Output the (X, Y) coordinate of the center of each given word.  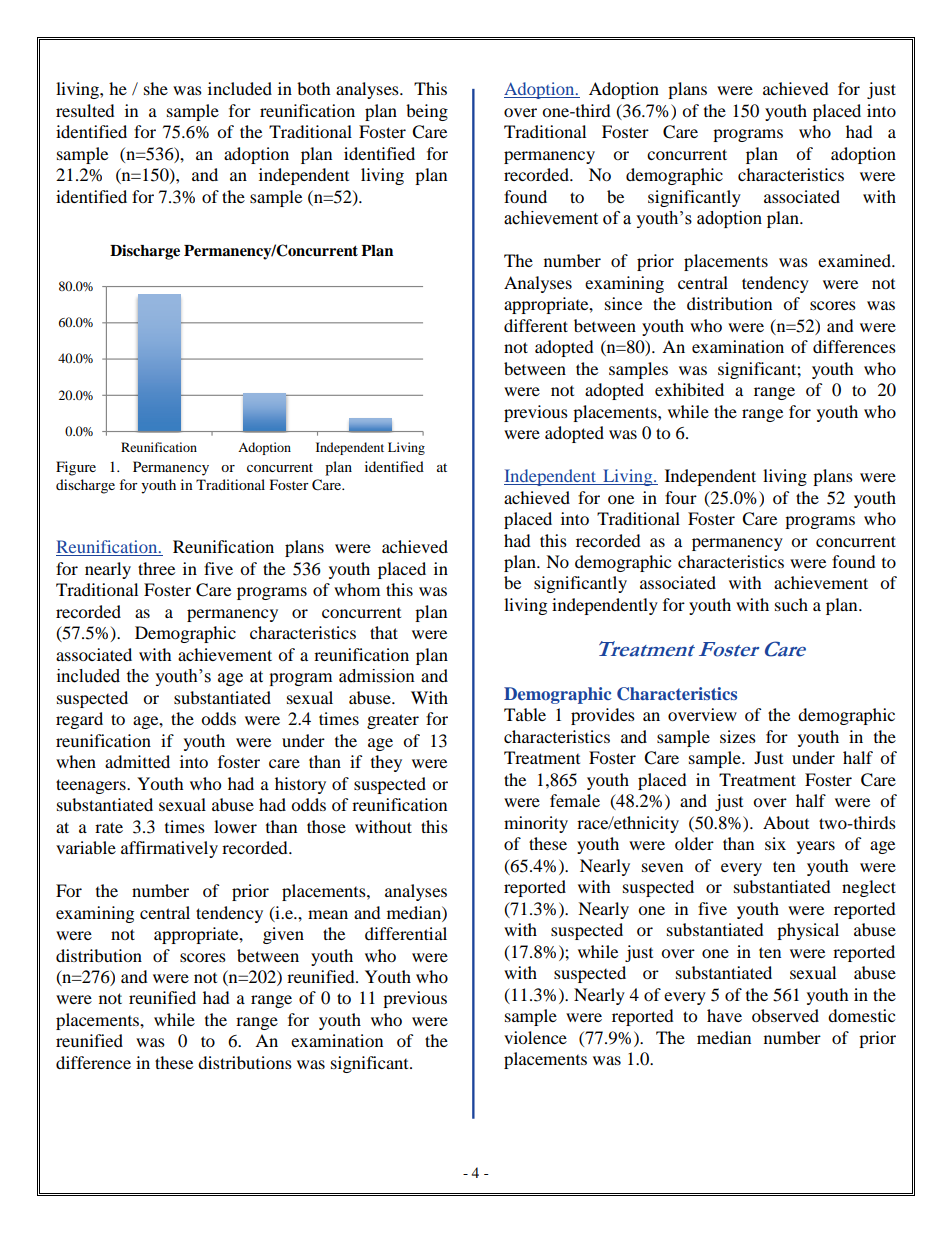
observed (785, 1015)
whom (357, 589)
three (156, 568)
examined (856, 260)
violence (535, 1037)
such (791, 604)
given (283, 935)
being (427, 112)
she (156, 88)
